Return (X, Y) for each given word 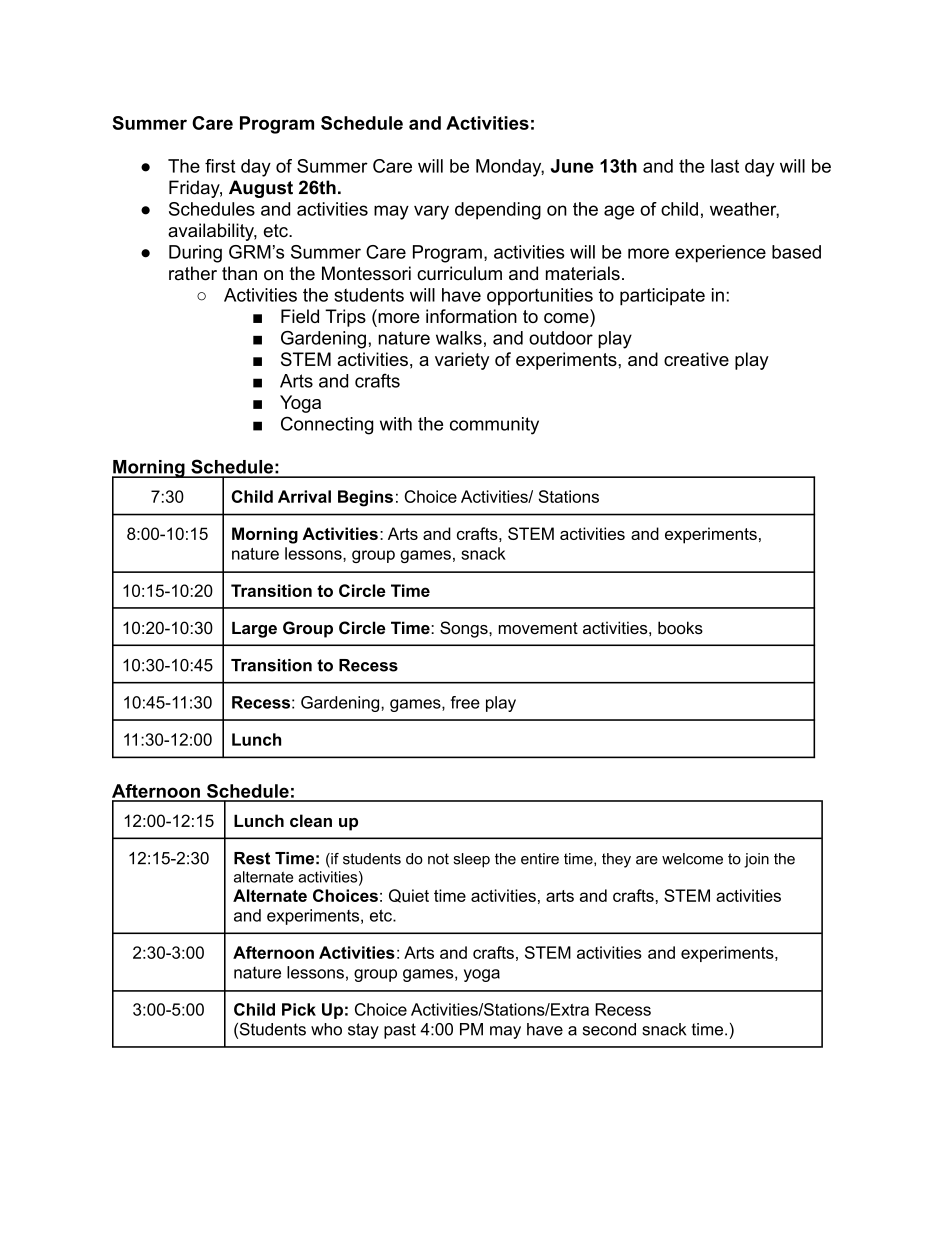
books (680, 627)
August (261, 189)
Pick (299, 1009)
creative (696, 359)
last (725, 166)
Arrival (304, 496)
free (465, 702)
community (494, 426)
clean (311, 820)
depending (498, 211)
